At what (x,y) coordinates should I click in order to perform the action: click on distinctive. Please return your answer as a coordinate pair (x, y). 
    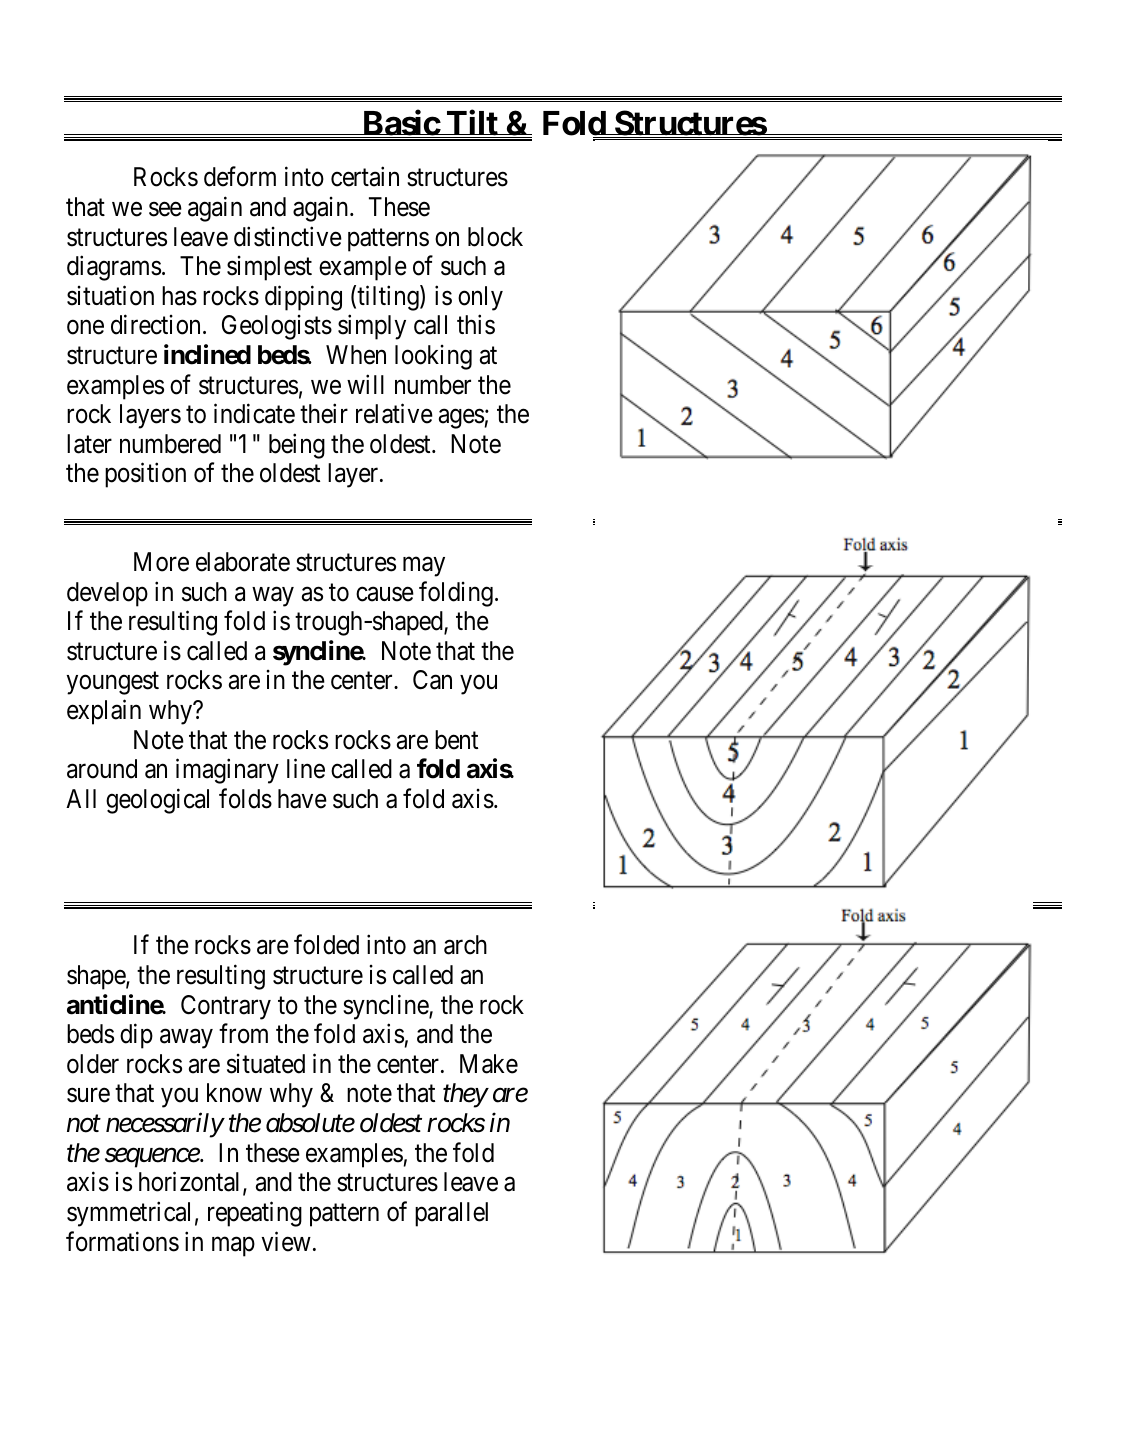
    Looking at the image, I should click on (288, 236).
